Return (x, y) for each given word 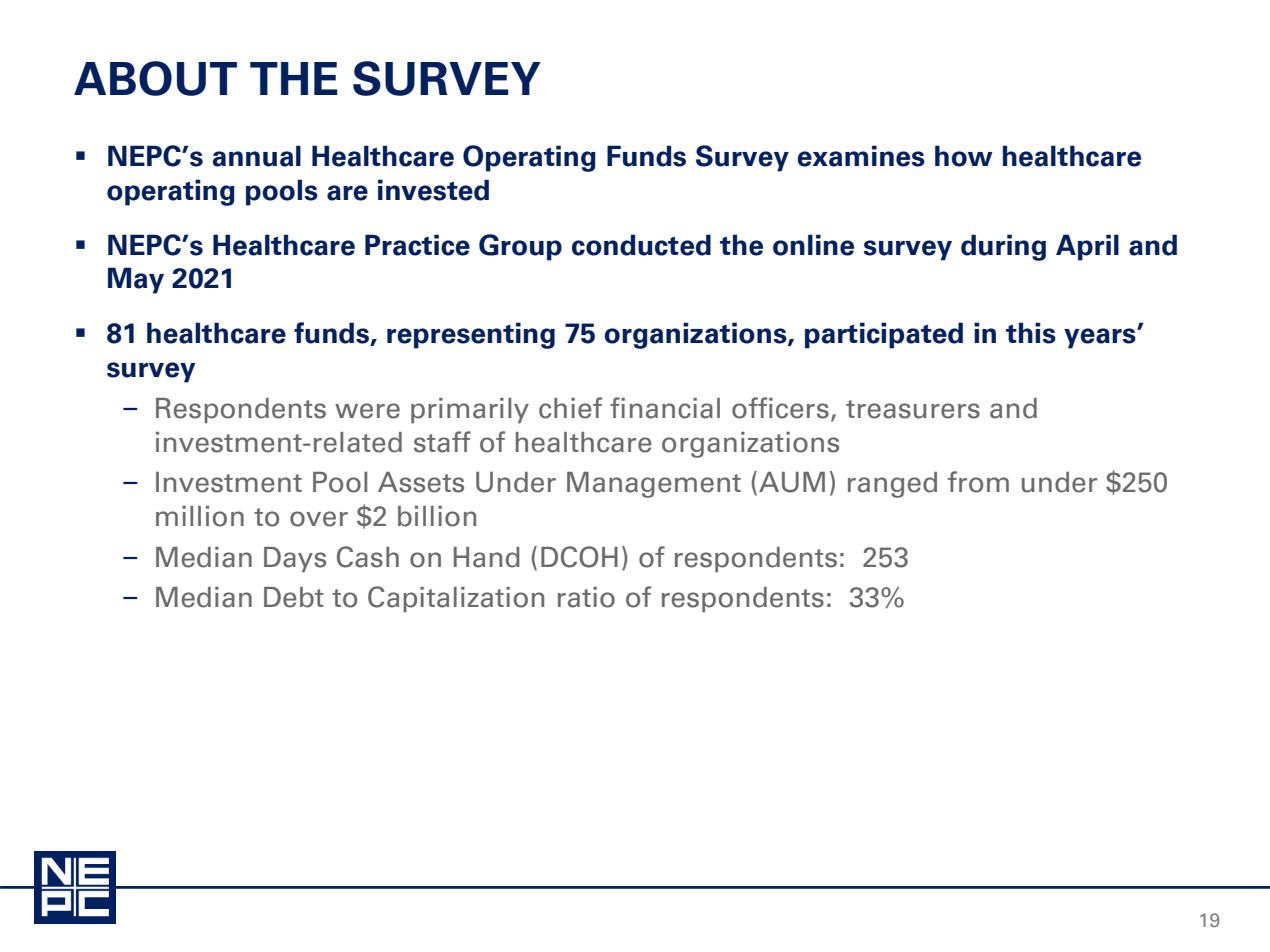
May (136, 280)
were (367, 411)
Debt (294, 597)
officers (780, 408)
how (964, 156)
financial (665, 408)
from (978, 482)
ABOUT (155, 78)
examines (861, 156)
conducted (641, 245)
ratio (586, 597)
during (1003, 247)
